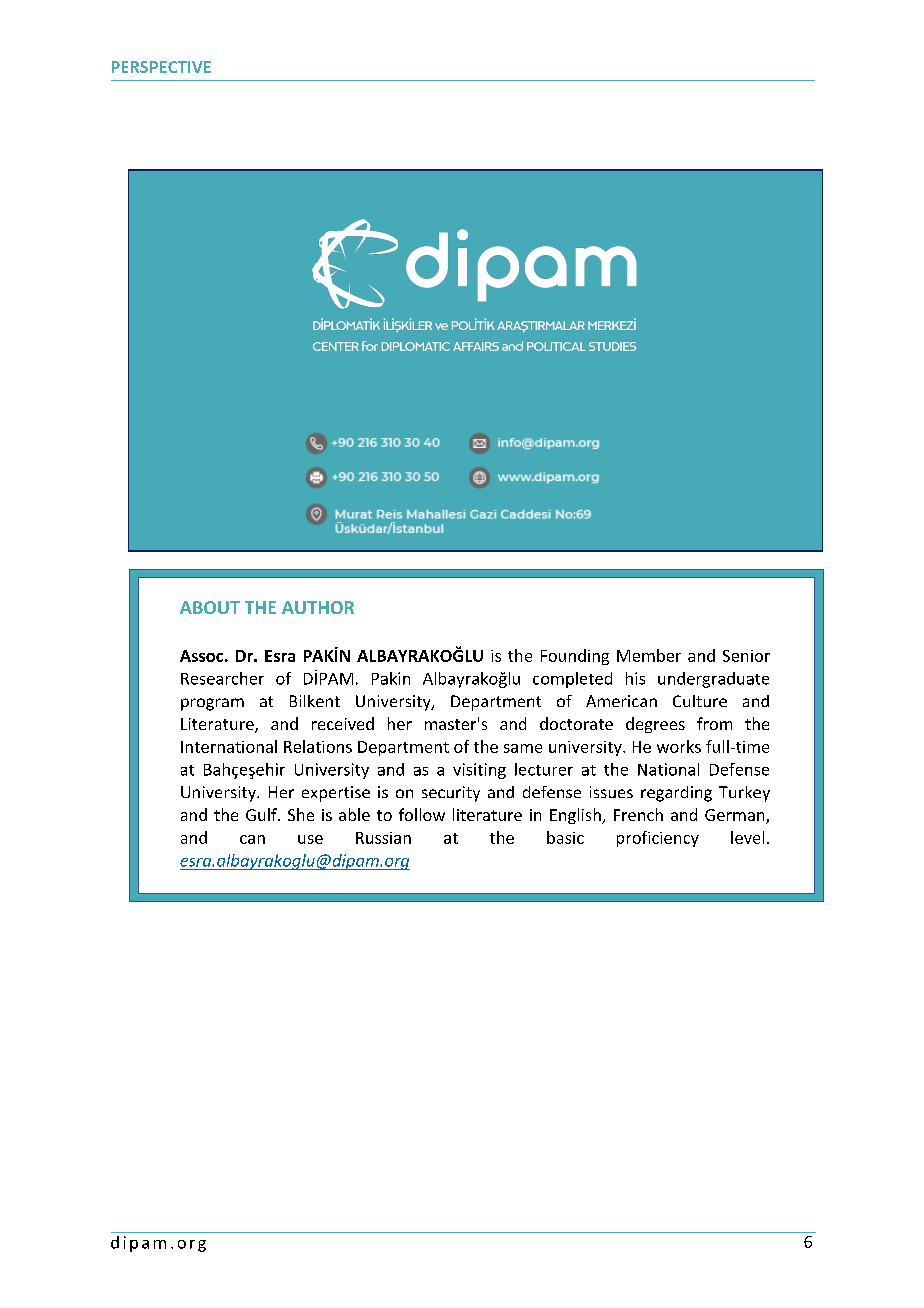 The image size is (924, 1308). What do you see at coordinates (572, 680) in the screenshot?
I see `completed` at bounding box center [572, 680].
